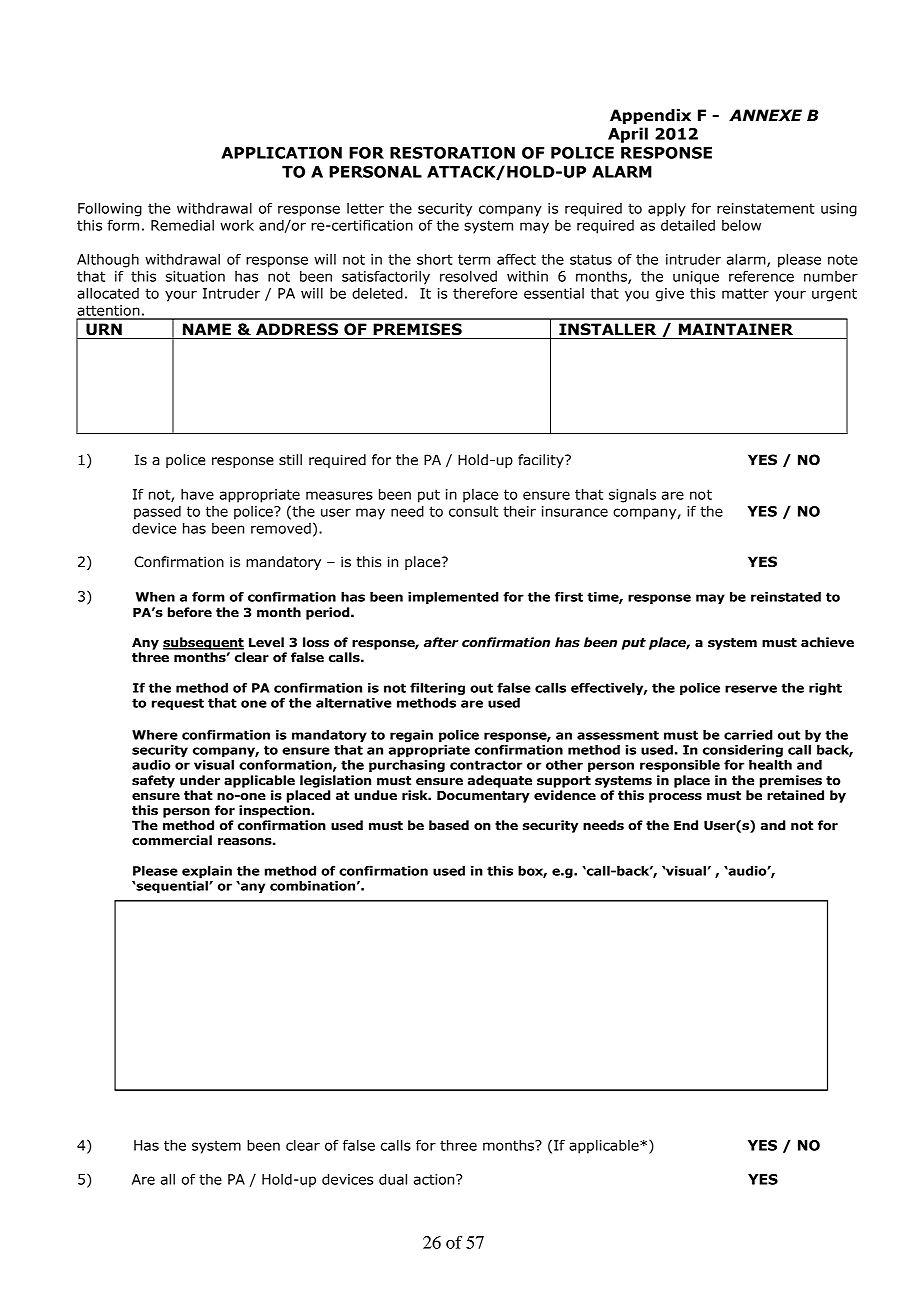  Describe the element at coordinates (743, 751) in the page. I see `considering` at that location.
